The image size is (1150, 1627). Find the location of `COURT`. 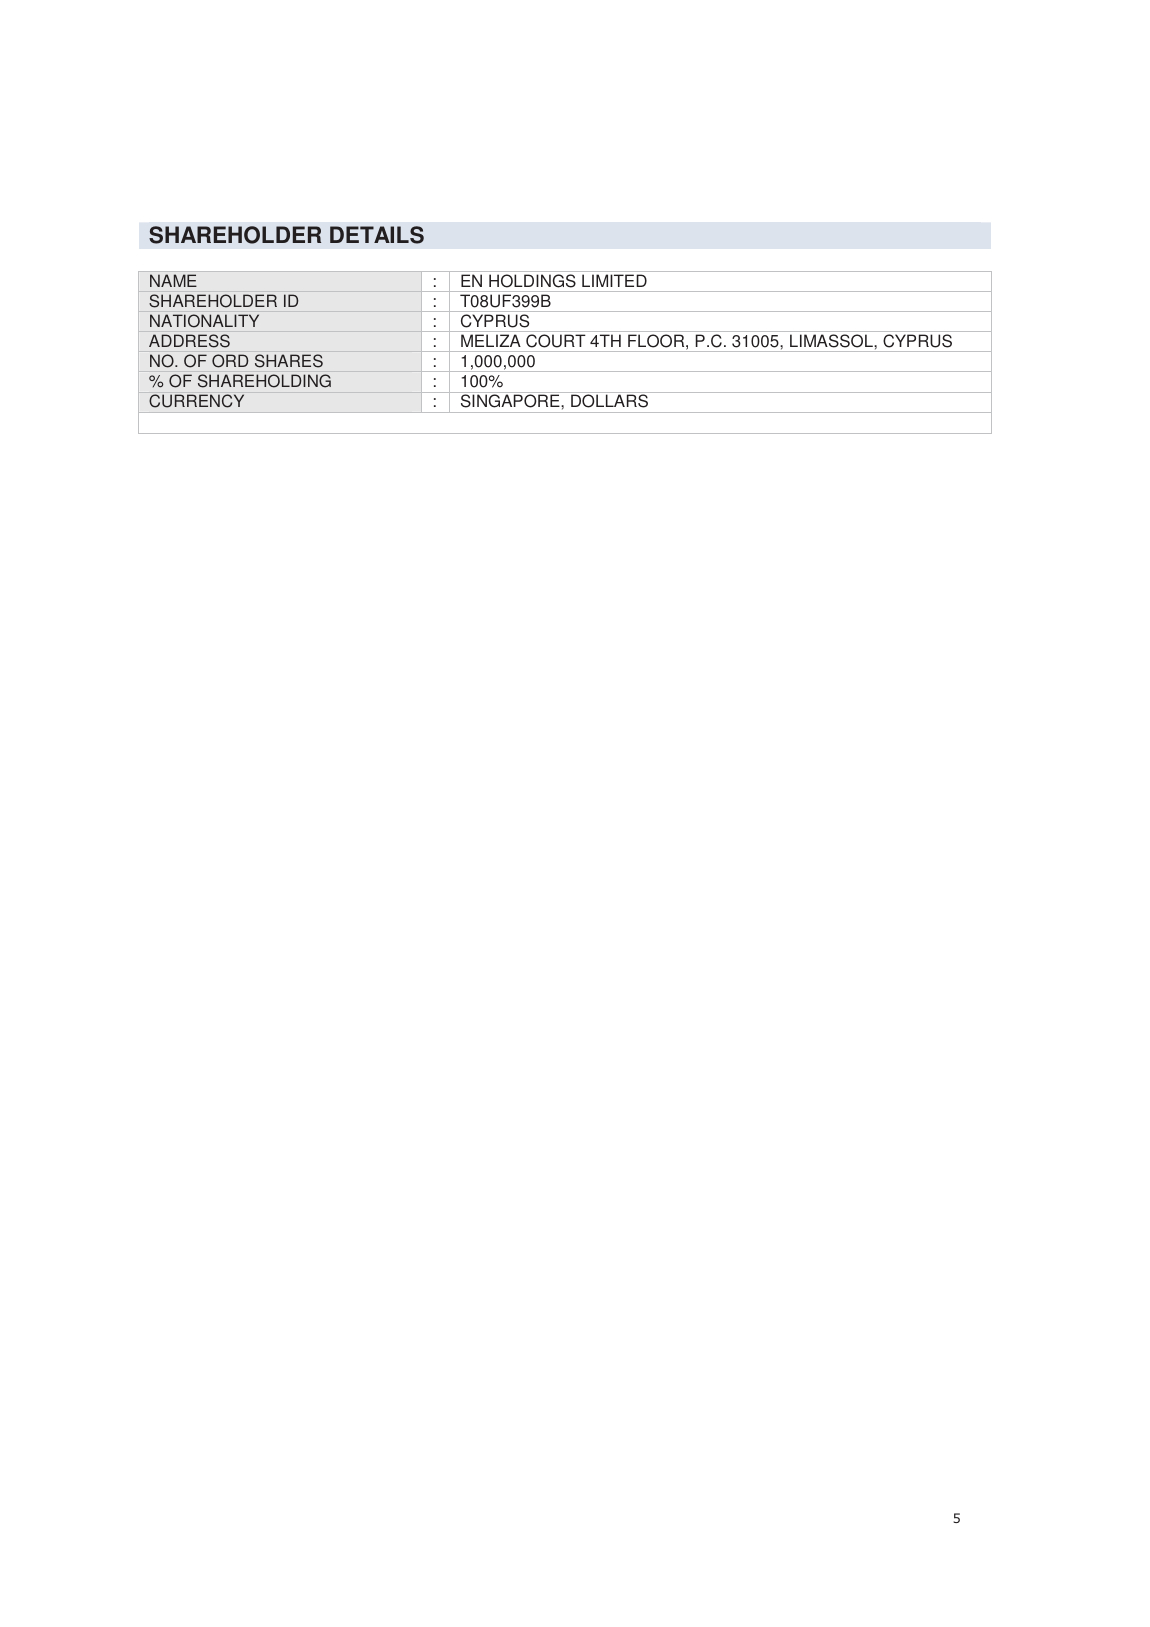

COURT is located at coordinates (555, 340).
